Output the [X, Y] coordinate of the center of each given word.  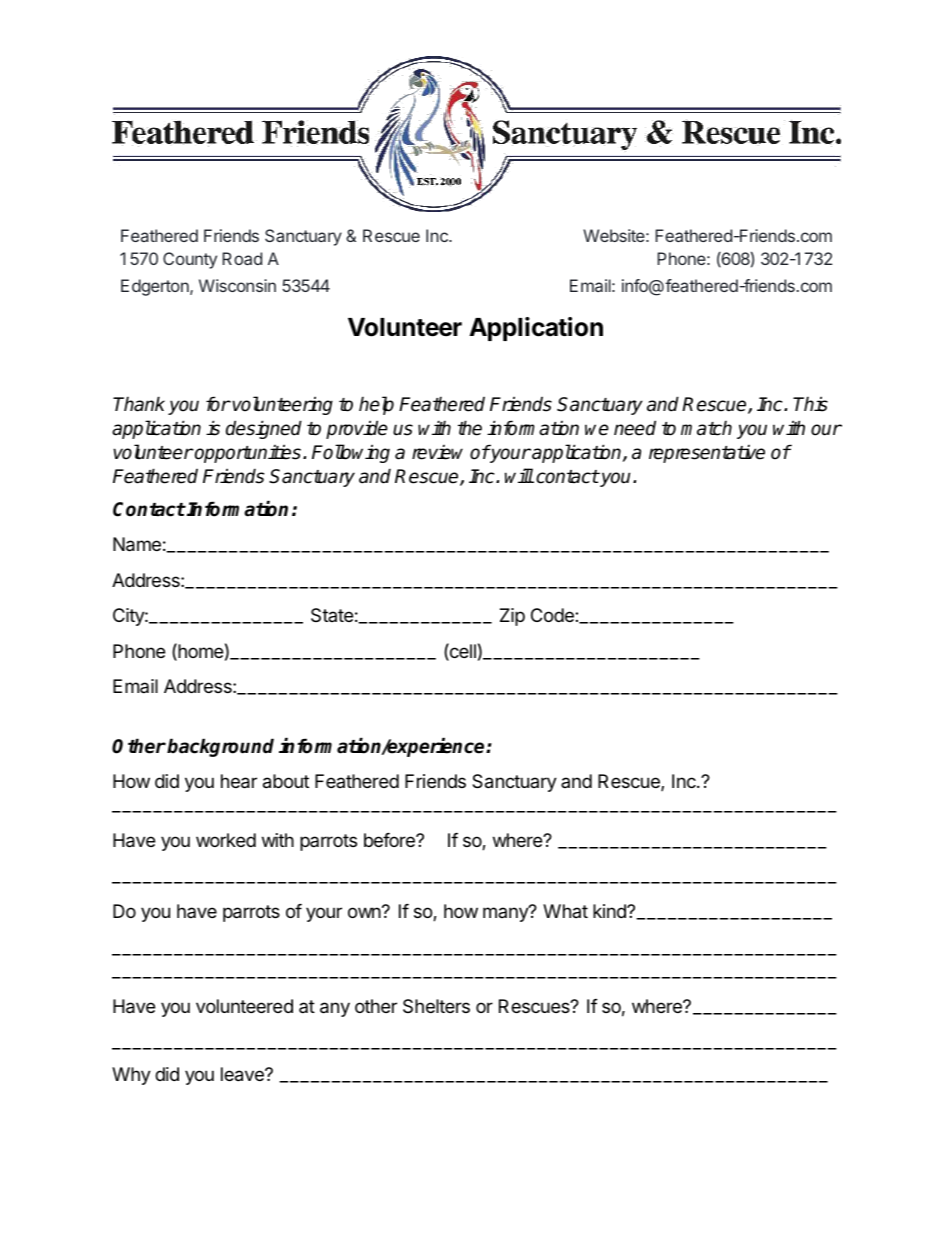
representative [707, 454]
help [376, 405]
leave [243, 1074]
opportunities [247, 453]
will [519, 475]
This [810, 404]
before [390, 840]
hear [239, 781]
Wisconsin [237, 285]
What [565, 911]
